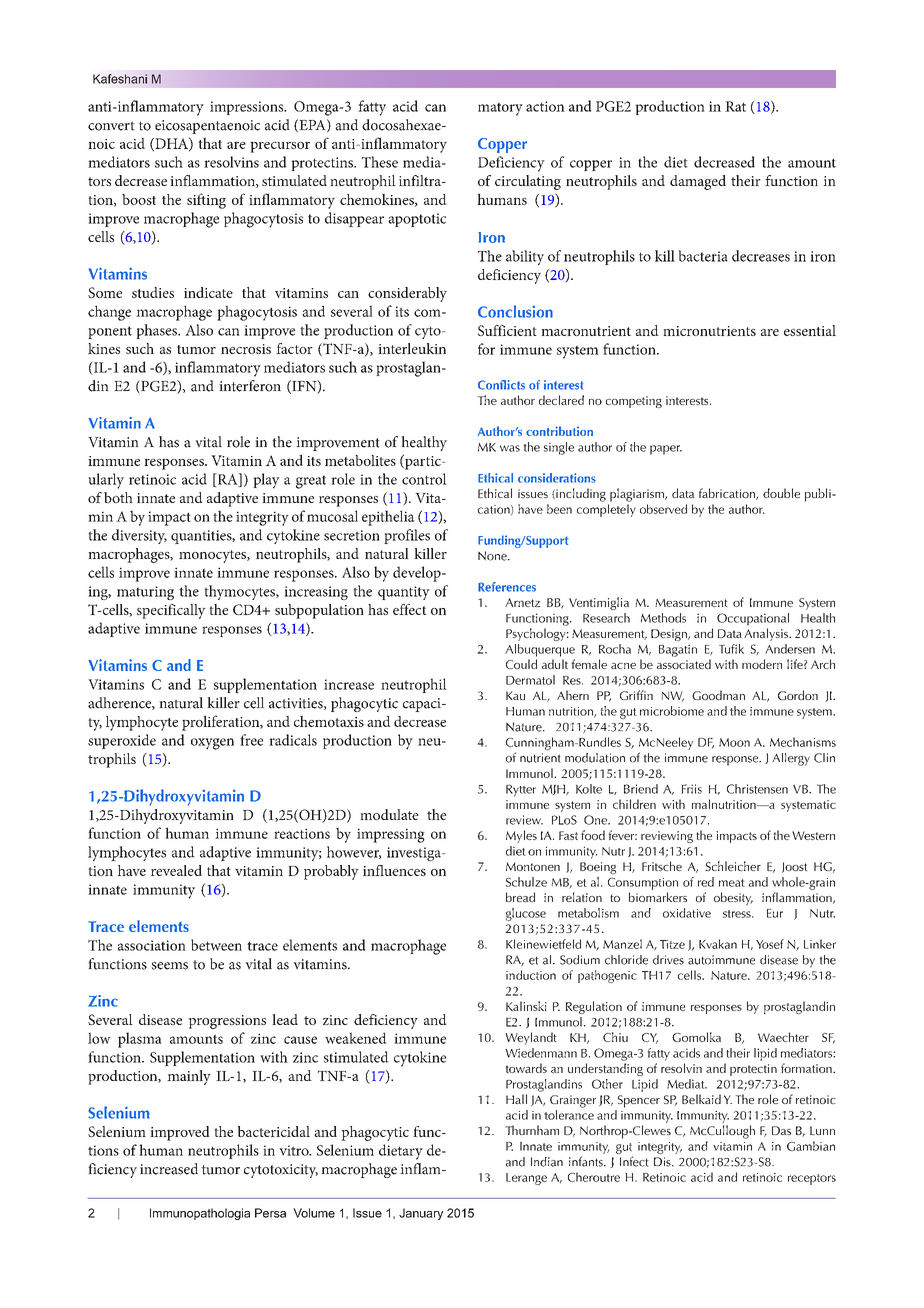 Image resolution: width=924 pixels, height=1308 pixels. What do you see at coordinates (528, 182) in the screenshot?
I see `circulating` at bounding box center [528, 182].
